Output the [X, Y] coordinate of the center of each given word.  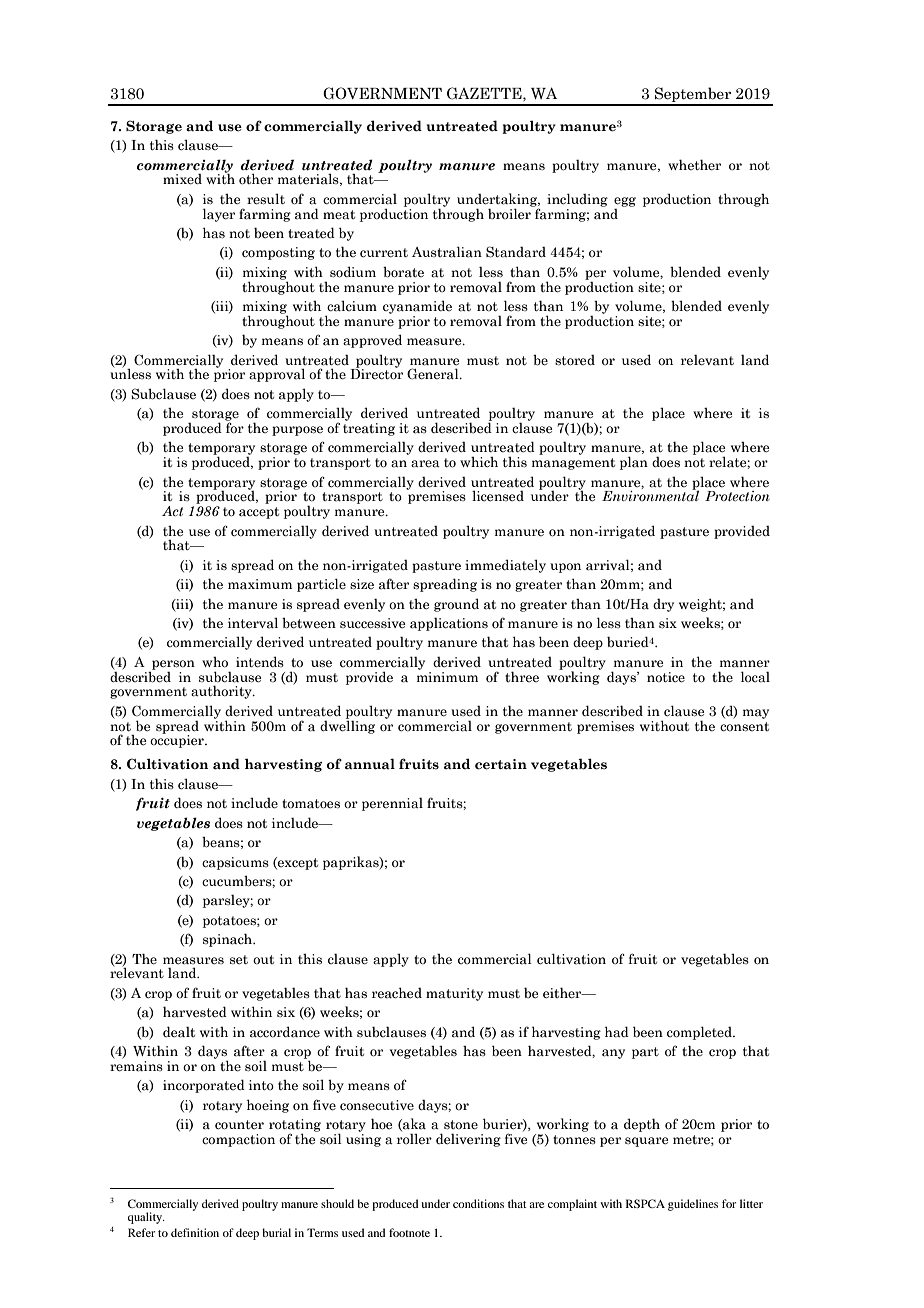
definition [195, 1232]
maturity [454, 994]
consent [744, 727]
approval [277, 375]
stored [575, 360]
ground [456, 605]
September [693, 96]
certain [501, 764]
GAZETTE [485, 93]
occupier [178, 740]
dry [663, 605]
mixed [182, 179]
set [239, 960]
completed [700, 1033]
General [434, 374]
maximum [260, 584]
